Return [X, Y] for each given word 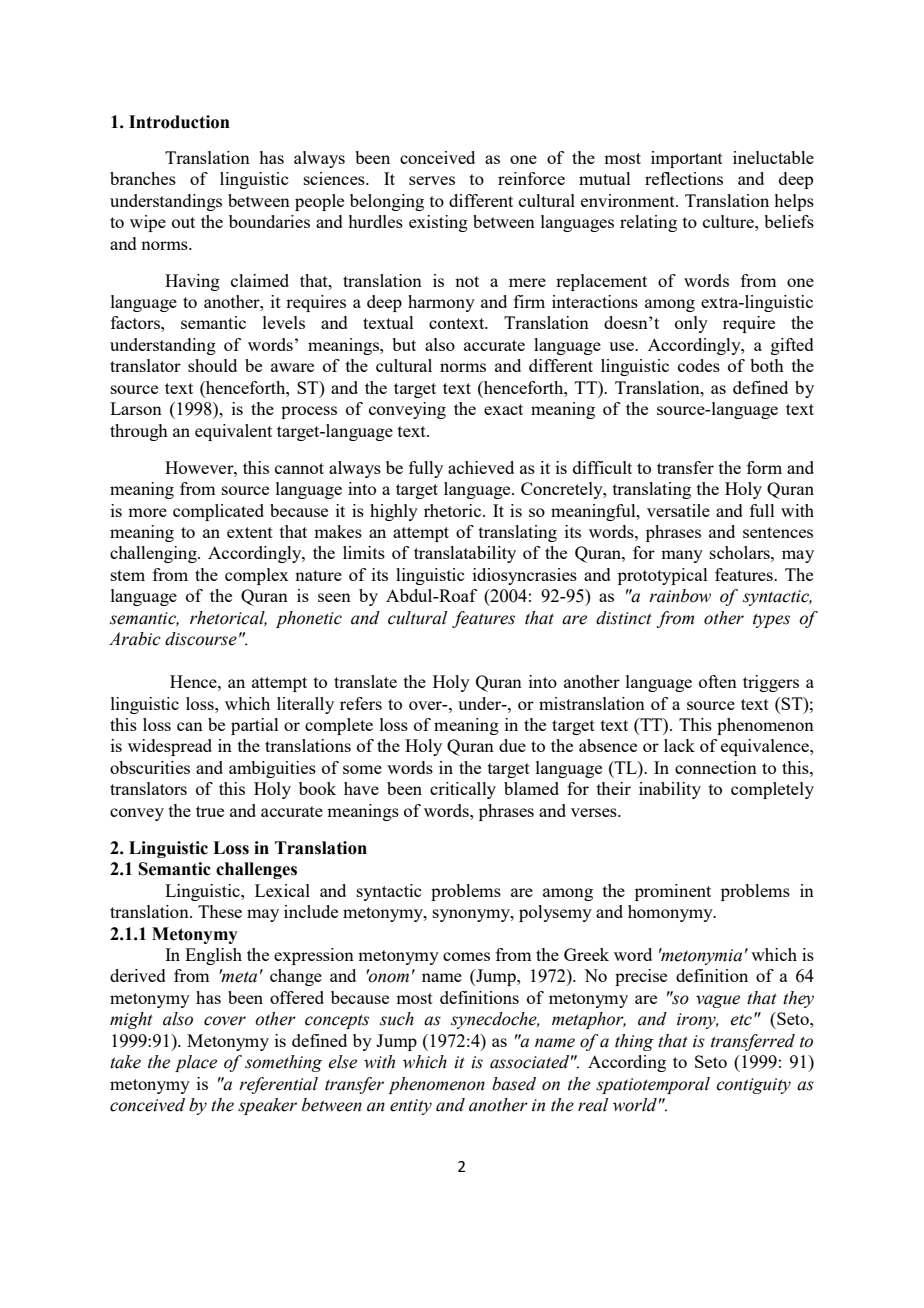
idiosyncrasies [525, 576]
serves [432, 180]
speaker [267, 1106]
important [687, 159]
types [771, 621]
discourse [201, 639]
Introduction [179, 122]
